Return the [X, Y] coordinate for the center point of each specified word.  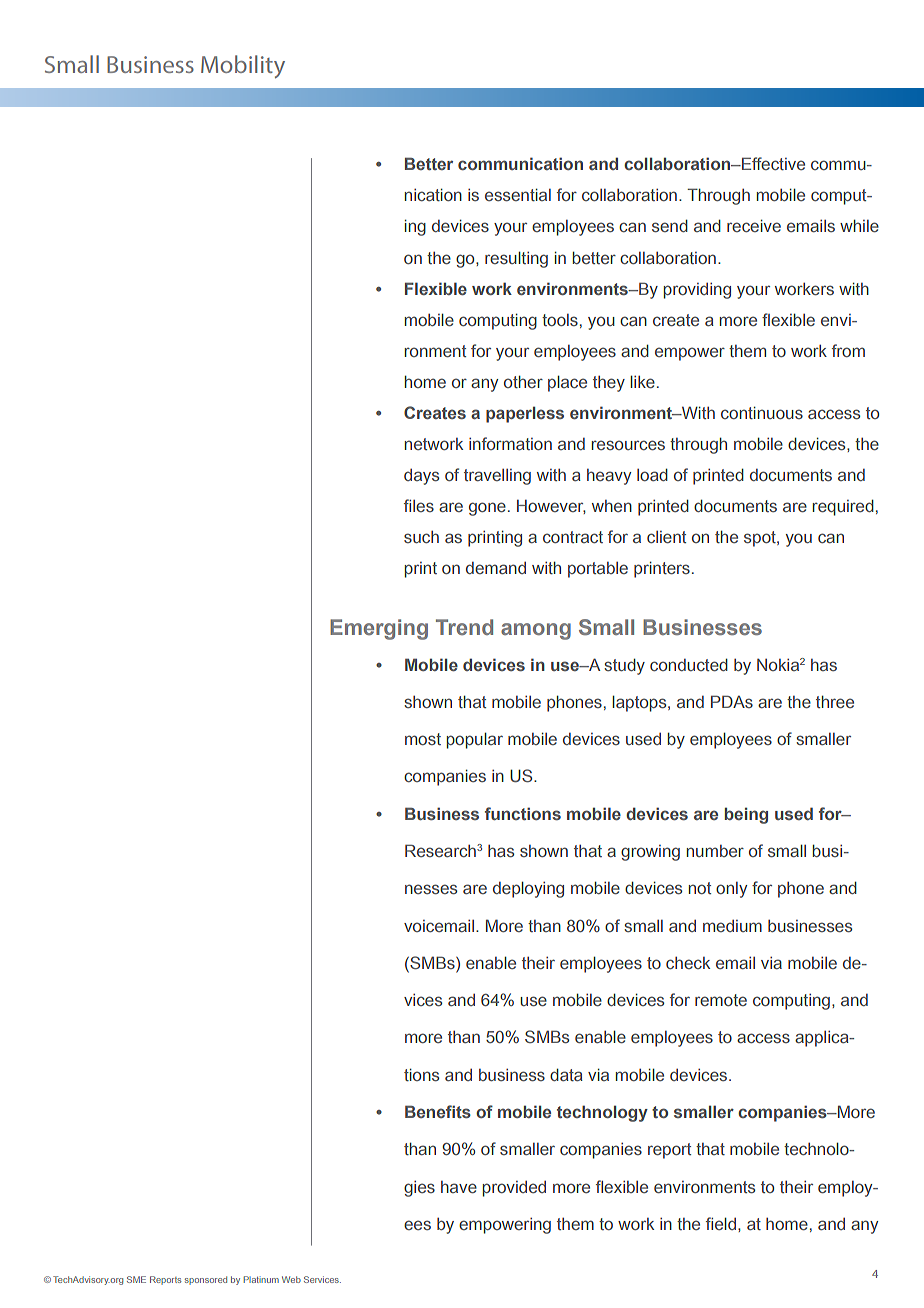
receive [754, 225]
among [536, 631]
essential [518, 194]
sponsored [206, 1280]
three [835, 701]
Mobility [243, 66]
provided [514, 1189]
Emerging [379, 629]
